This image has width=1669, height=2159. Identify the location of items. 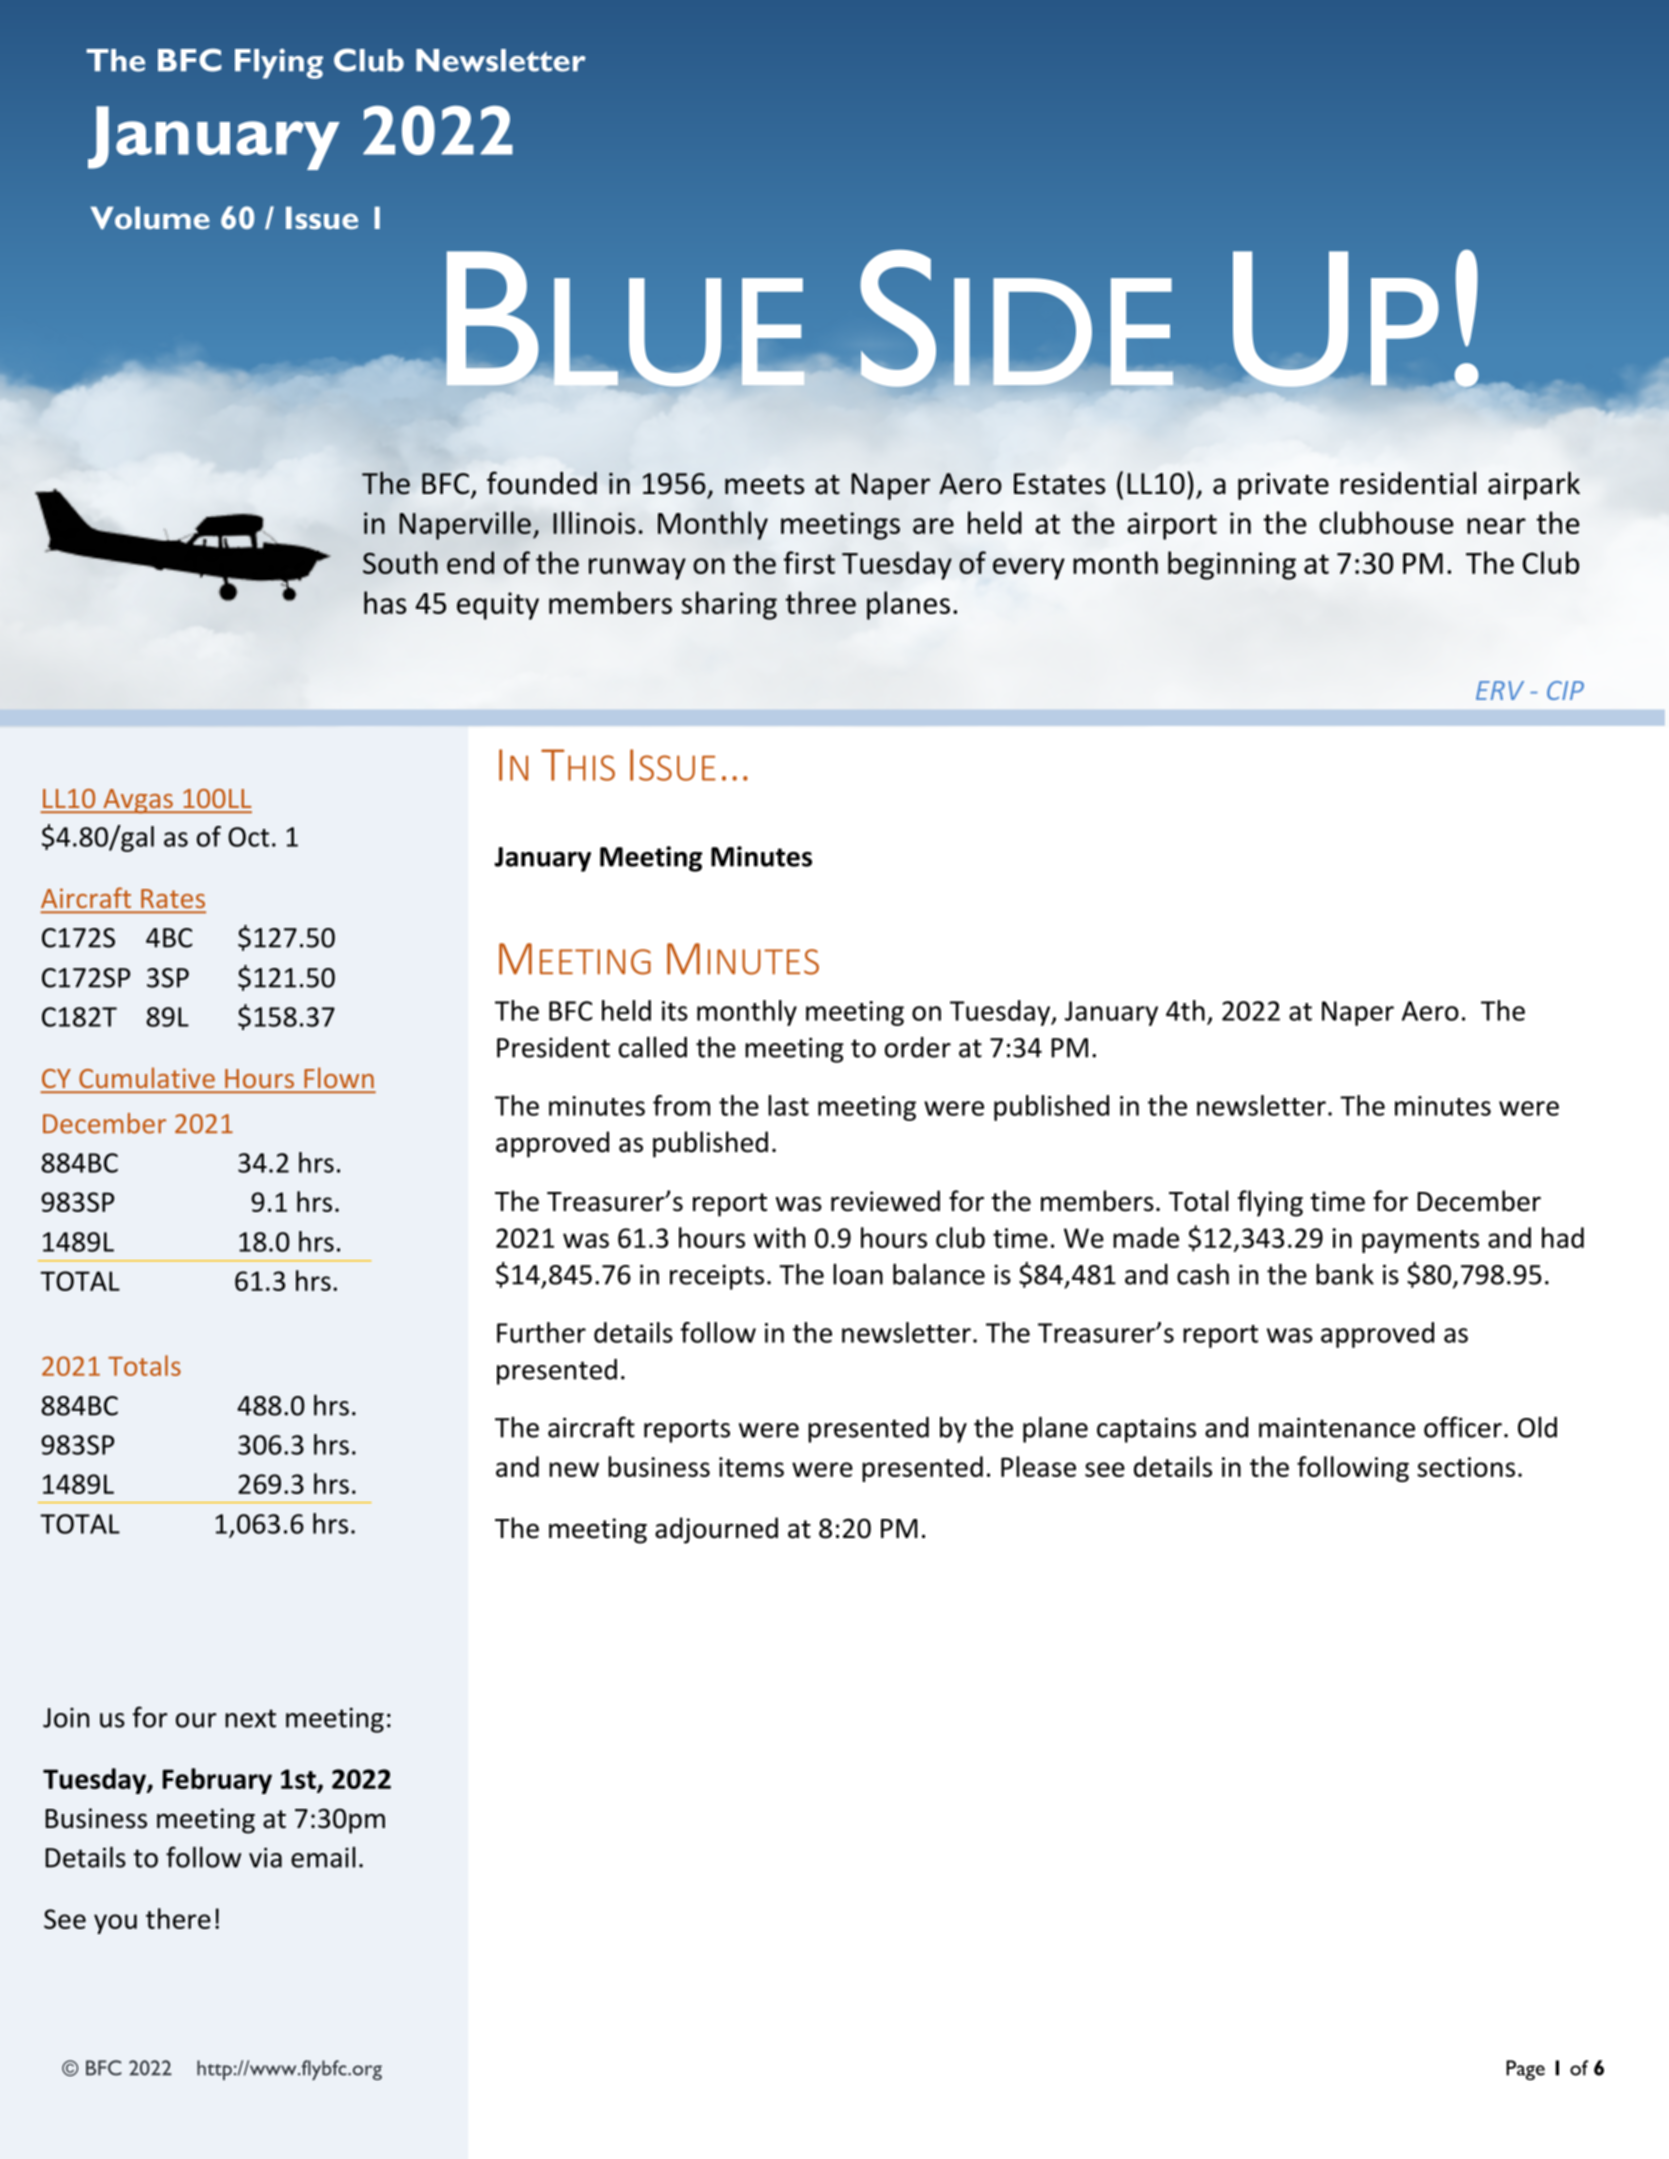
(751, 1467).
